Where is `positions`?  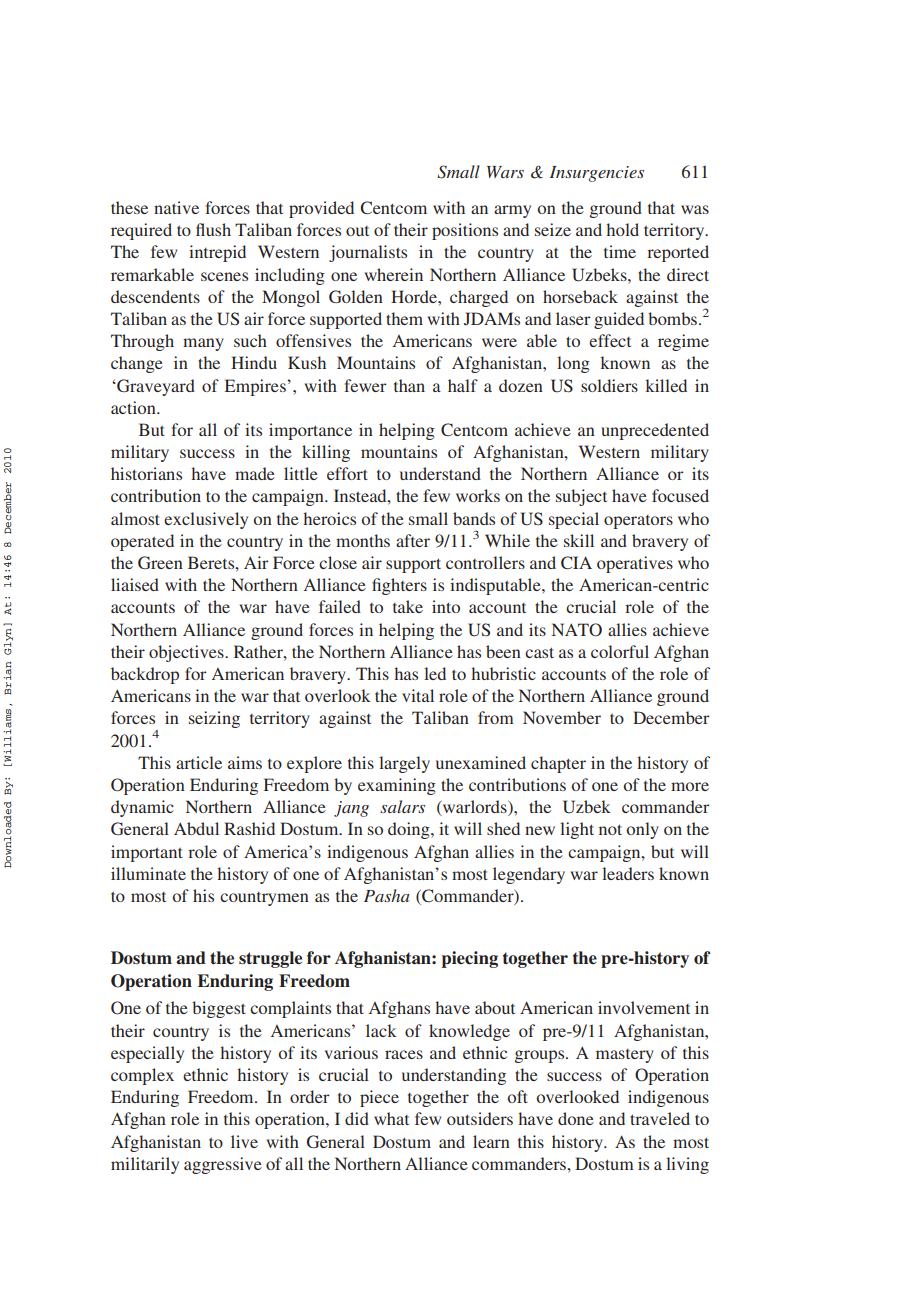
positions is located at coordinates (465, 231).
